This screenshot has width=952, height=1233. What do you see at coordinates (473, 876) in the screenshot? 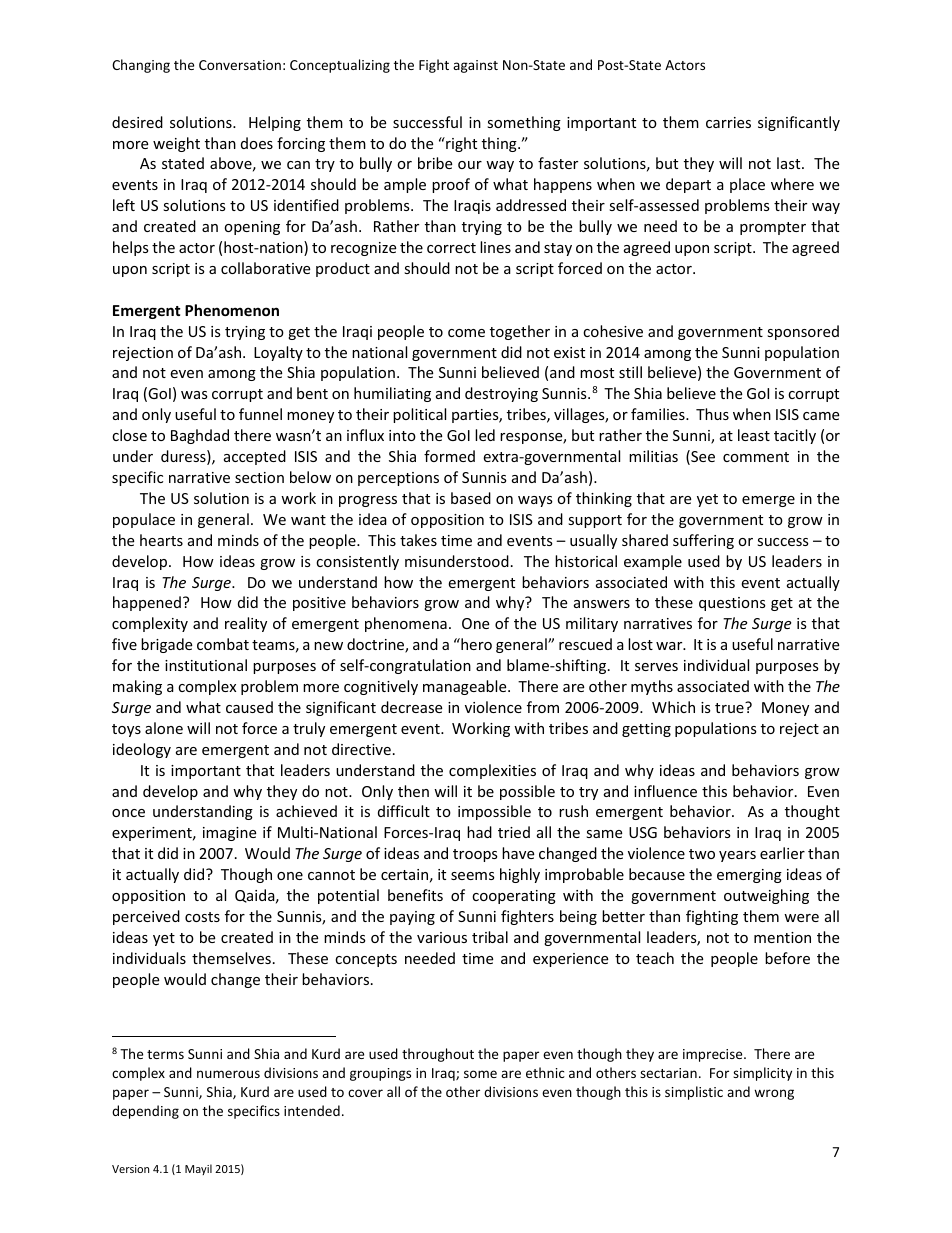
I see `seems` at bounding box center [473, 876].
